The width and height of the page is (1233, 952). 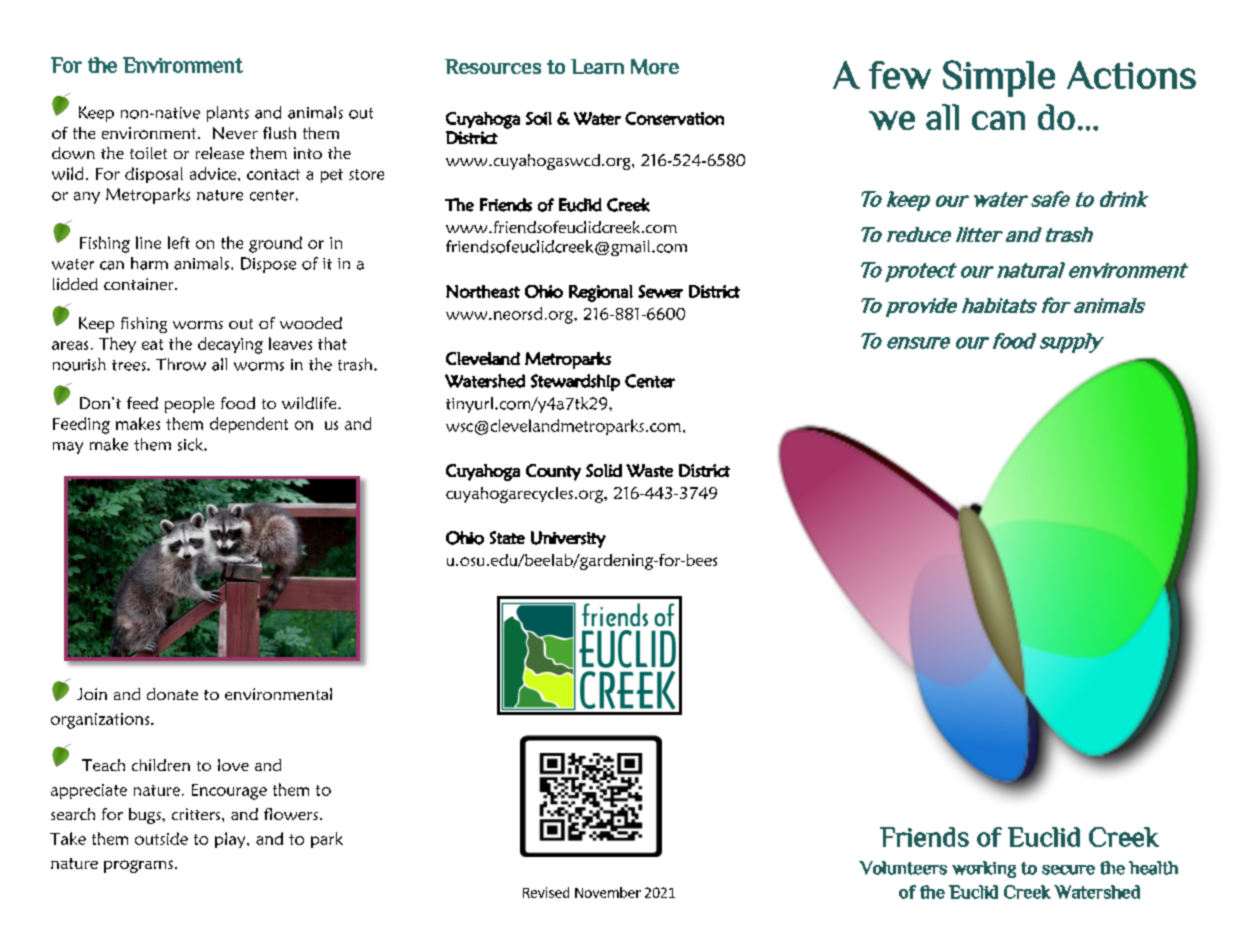 I want to click on Simple, so click(x=999, y=78).
